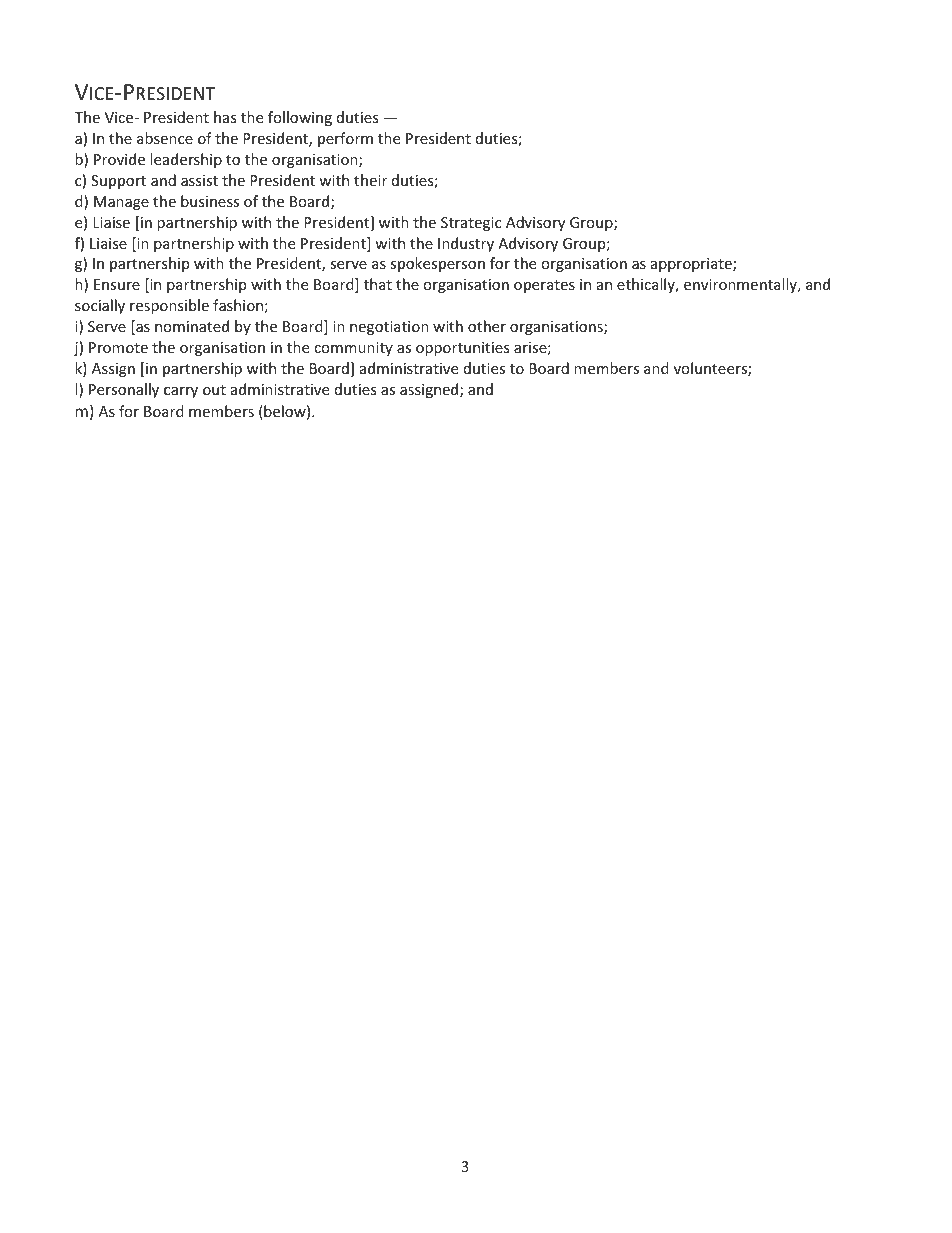 The width and height of the screenshot is (952, 1233). I want to click on appropriate, so click(692, 265).
